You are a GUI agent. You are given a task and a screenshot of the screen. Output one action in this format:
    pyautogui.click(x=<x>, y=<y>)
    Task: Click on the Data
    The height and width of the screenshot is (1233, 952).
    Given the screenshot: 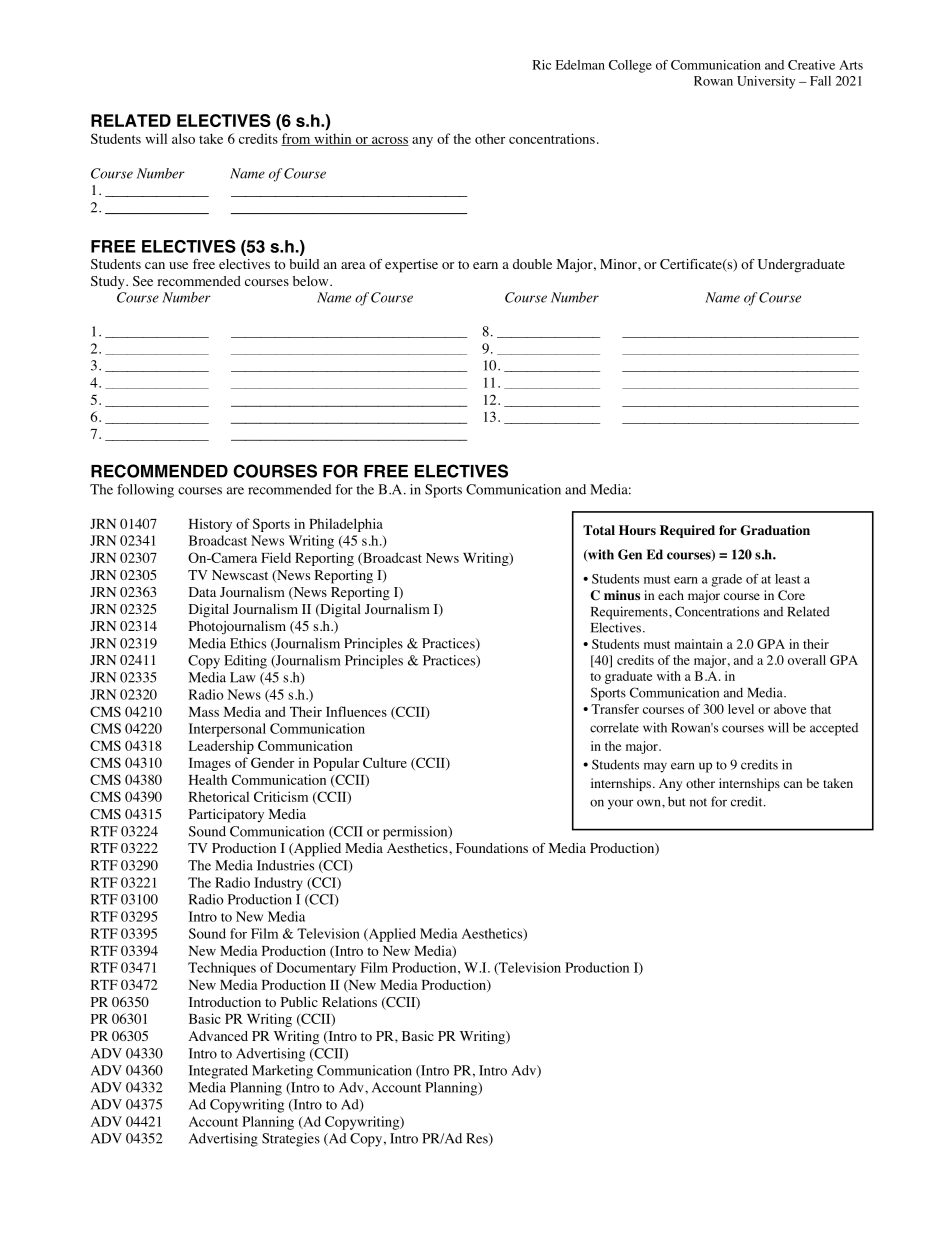 What is the action you would take?
    pyautogui.click(x=202, y=592)
